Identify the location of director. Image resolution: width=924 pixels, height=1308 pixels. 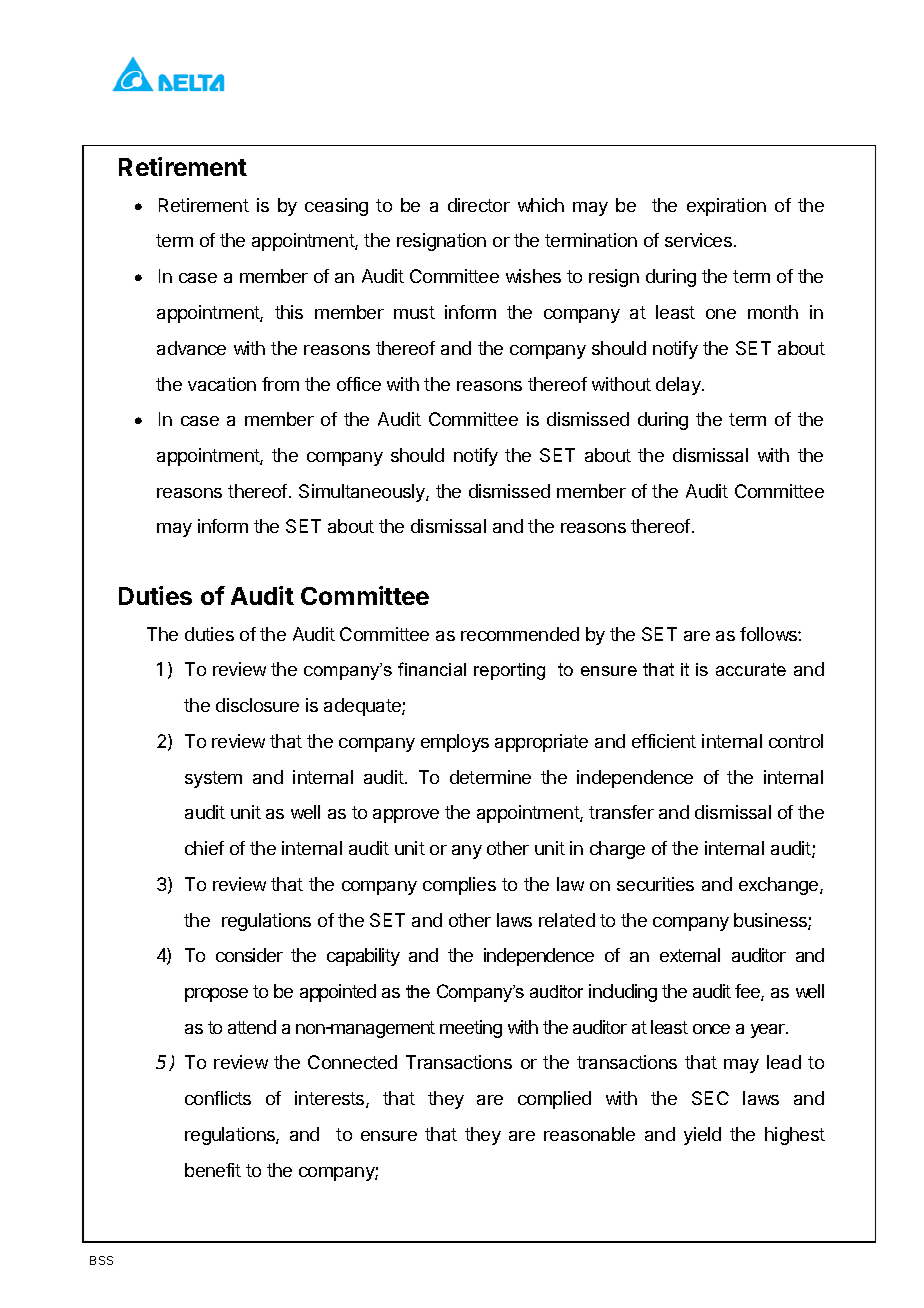
(479, 205).
